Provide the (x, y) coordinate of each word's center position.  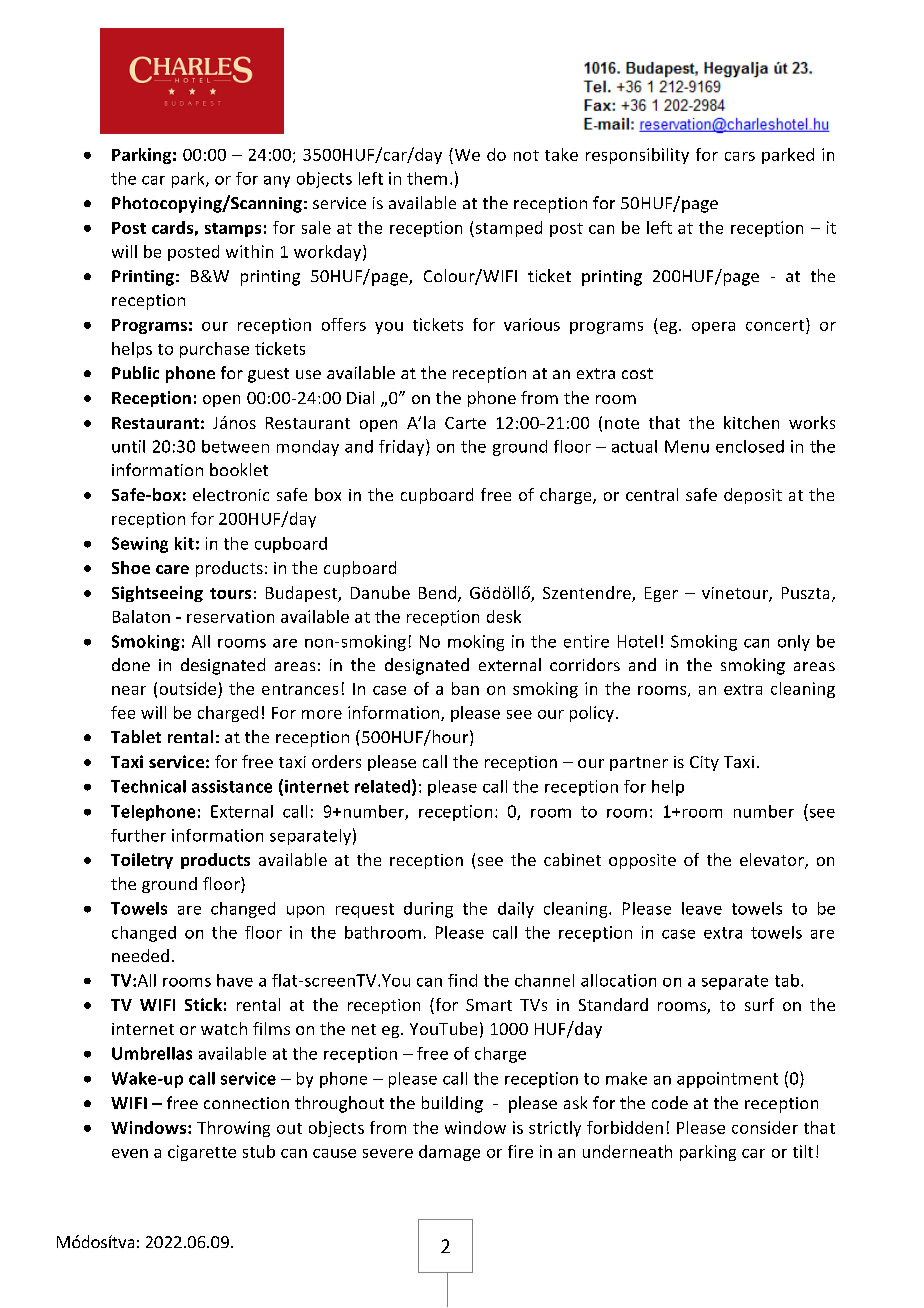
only (794, 643)
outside (188, 688)
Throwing (233, 1129)
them (427, 178)
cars (740, 156)
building (452, 1104)
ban (465, 688)
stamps (233, 230)
